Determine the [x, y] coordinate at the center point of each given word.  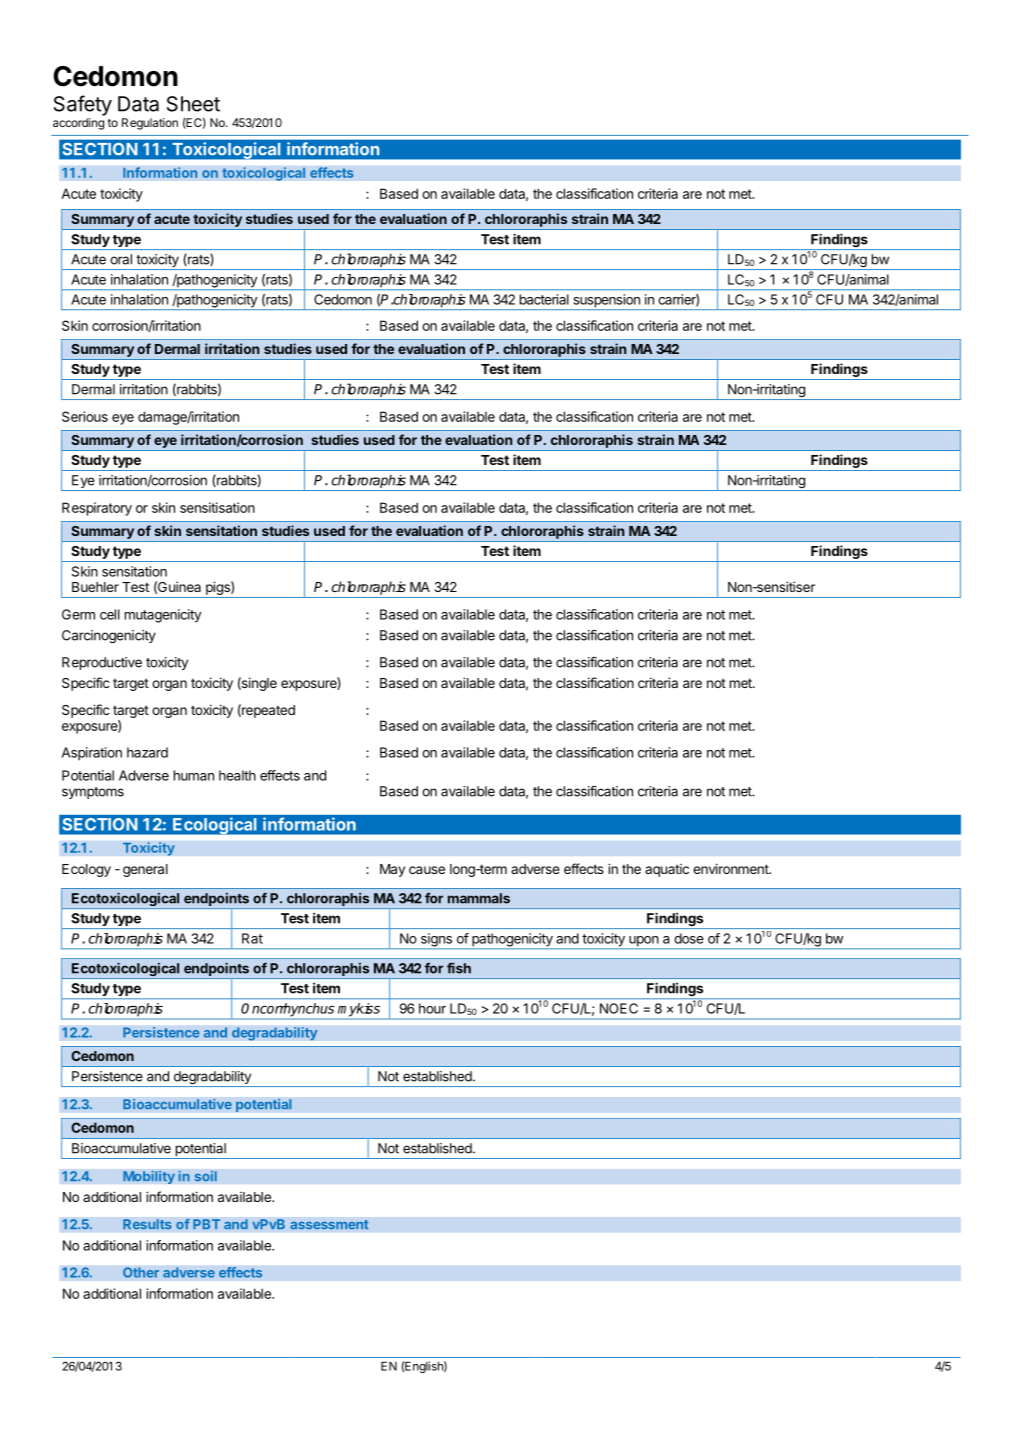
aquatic [667, 870]
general [145, 870]
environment [731, 868]
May [392, 870]
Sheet [193, 104]
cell [110, 614]
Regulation [150, 124]
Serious [85, 416]
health [237, 775]
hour [432, 1008]
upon [643, 942]
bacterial [544, 299]
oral [121, 259]
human [194, 775]
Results [147, 1224]
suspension [606, 302]
